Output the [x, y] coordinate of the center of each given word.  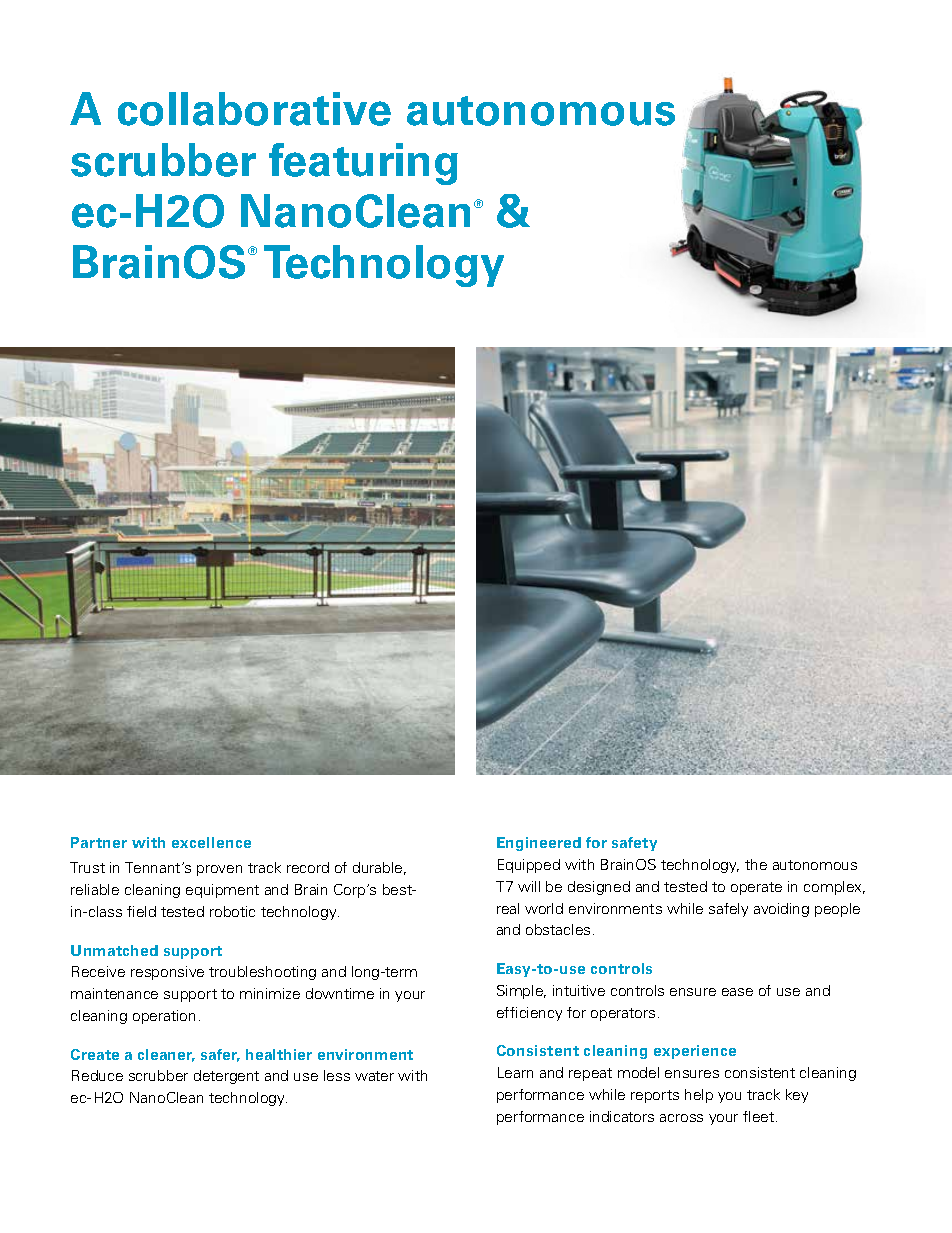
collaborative [254, 109]
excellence [211, 842]
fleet [760, 1116]
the [756, 864]
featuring [363, 164]
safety [634, 844]
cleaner [166, 1055]
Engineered [539, 844]
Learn [515, 1072]
